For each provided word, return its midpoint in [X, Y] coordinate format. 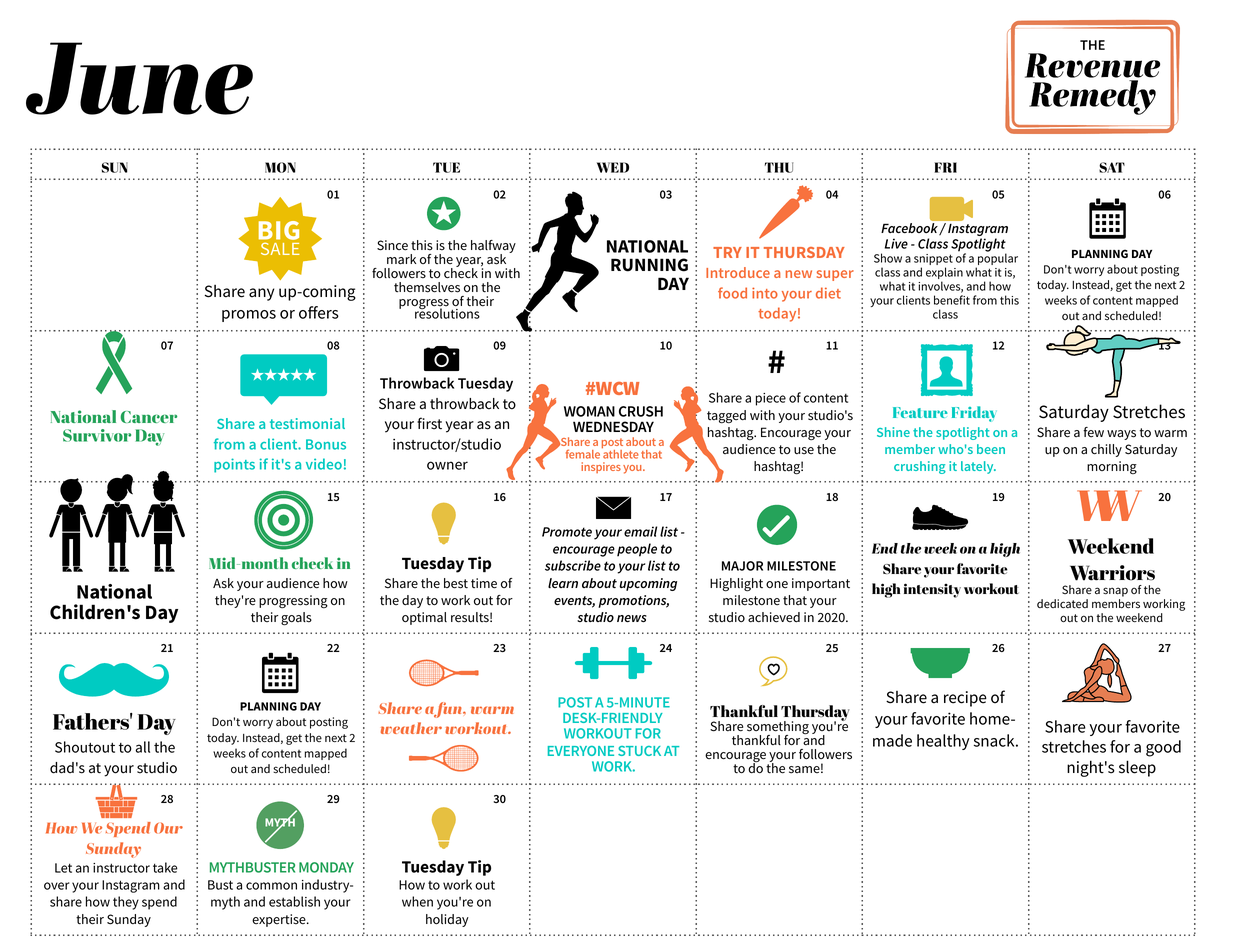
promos [249, 316]
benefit [952, 300]
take [165, 867]
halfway [493, 248]
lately [978, 467]
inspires [601, 467]
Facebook [910, 229]
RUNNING [649, 265]
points [234, 465]
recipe [965, 699]
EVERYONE [581, 751]
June [139, 78]
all [142, 747]
